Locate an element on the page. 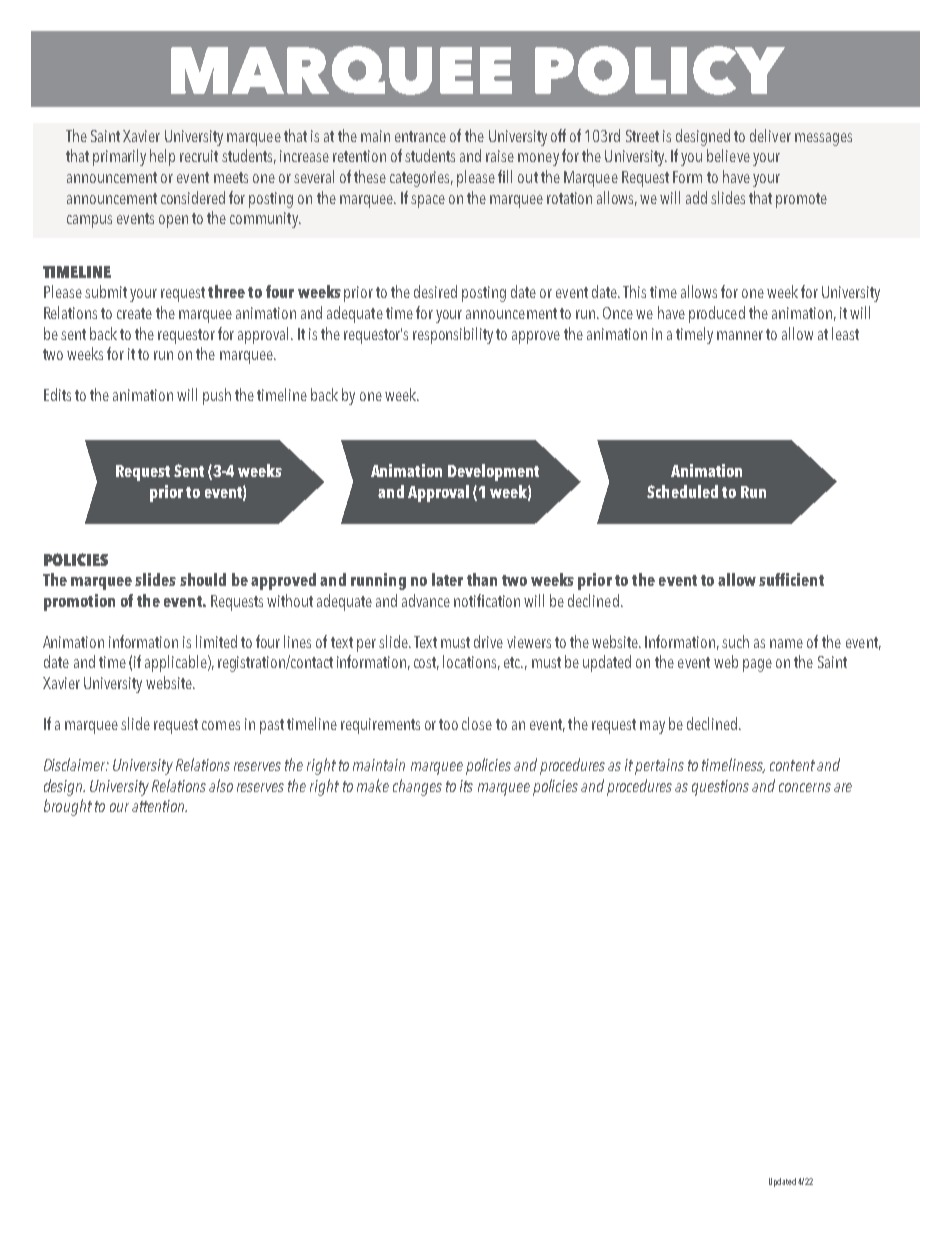 The height and width of the document is (1233, 952). promotion is located at coordinates (79, 602).
